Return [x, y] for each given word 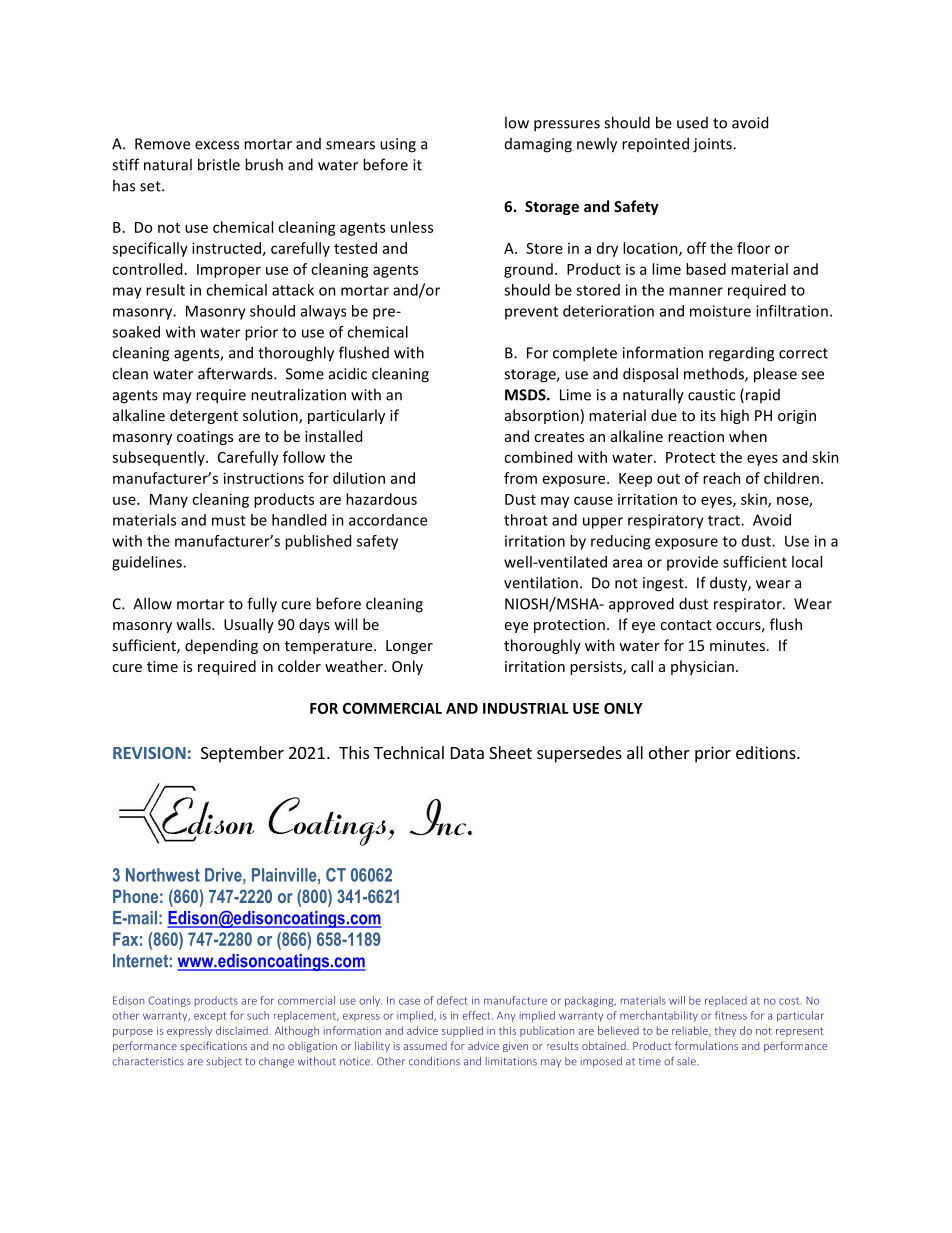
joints [713, 145]
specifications [213, 1046]
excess [217, 145]
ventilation [541, 582]
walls [194, 624]
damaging [538, 145]
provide [692, 563]
